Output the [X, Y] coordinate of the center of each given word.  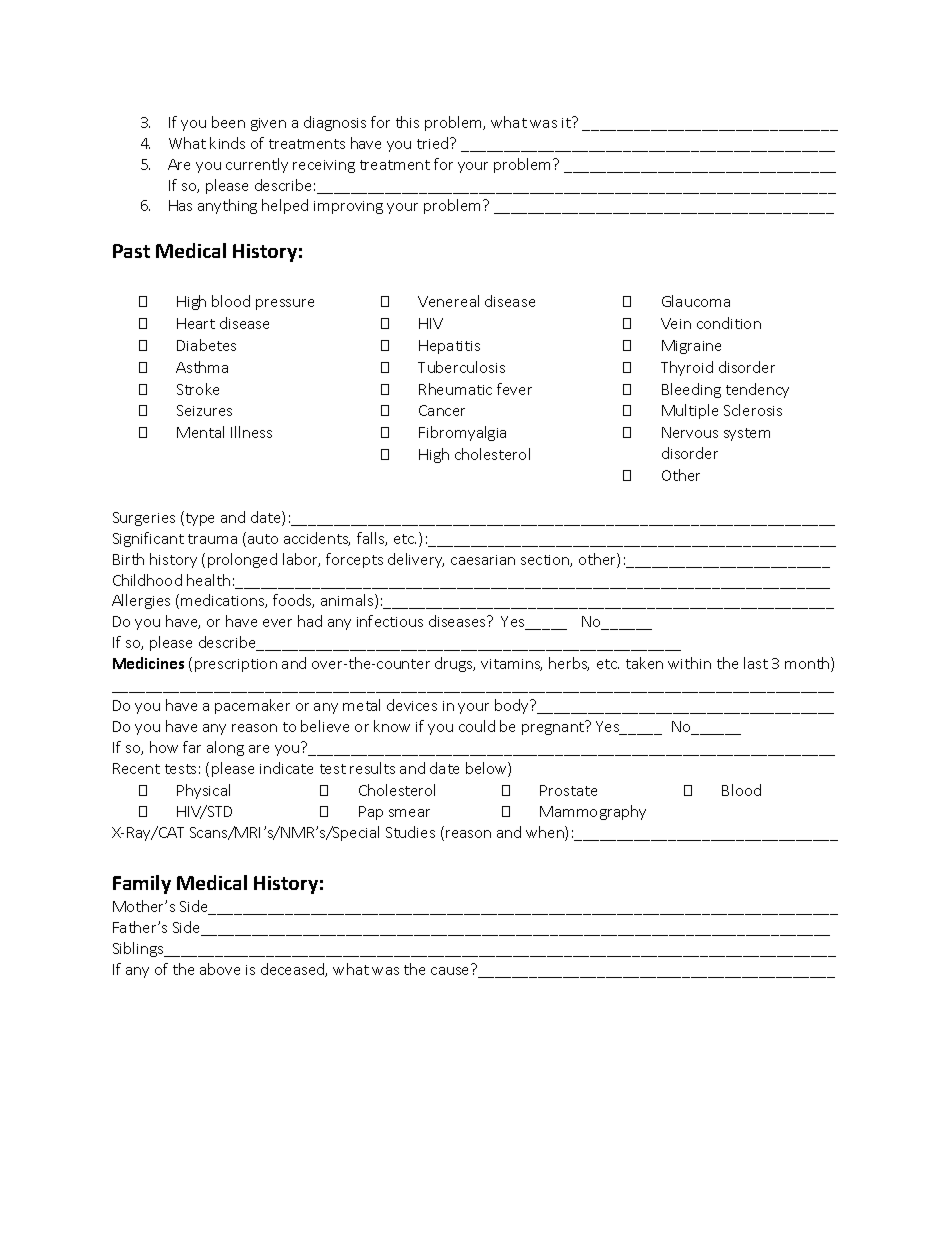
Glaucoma [696, 301]
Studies [410, 832]
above [220, 969]
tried [434, 143]
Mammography [593, 812]
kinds [227, 143]
